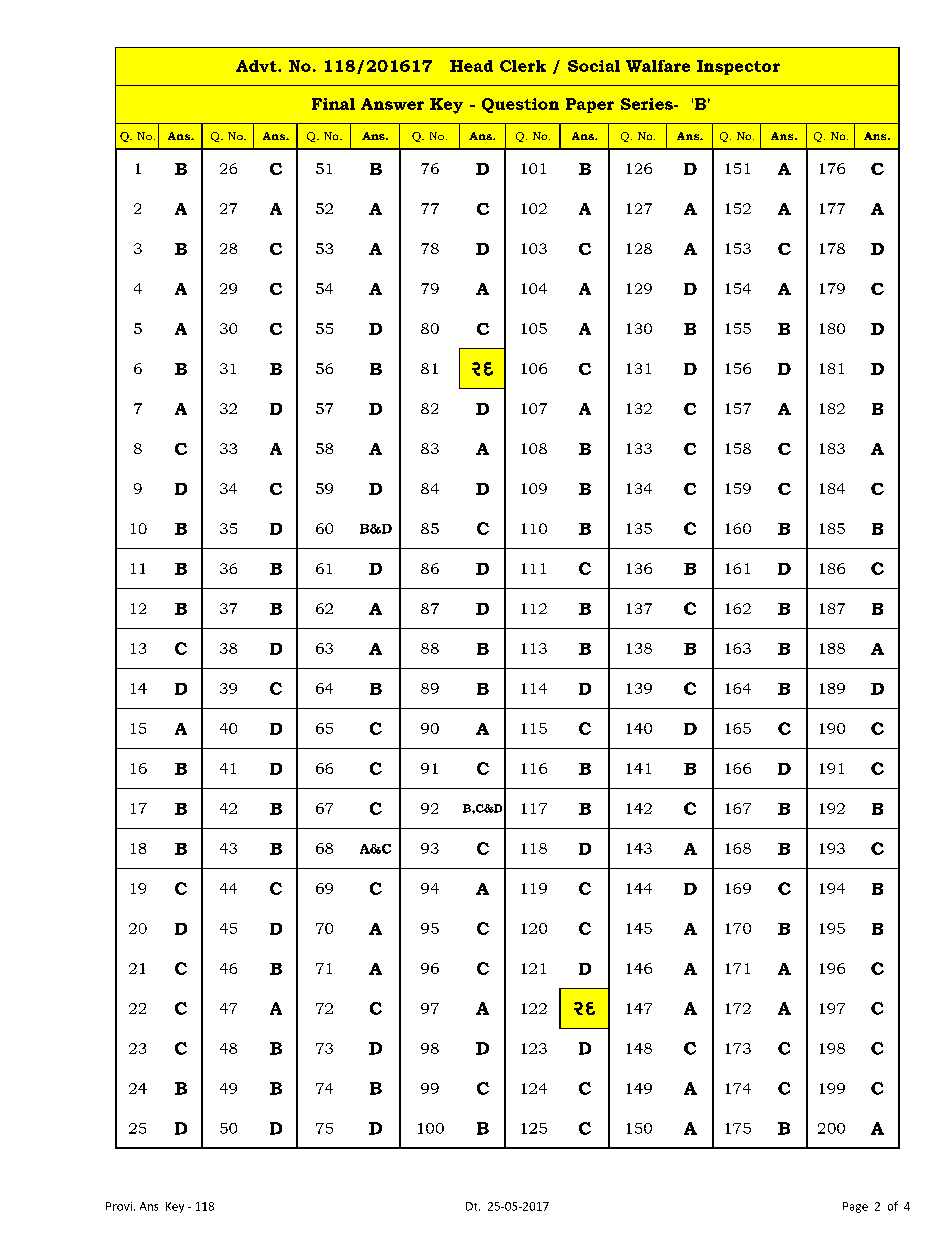  Describe the element at coordinates (594, 66) in the page. I see `Social` at that location.
